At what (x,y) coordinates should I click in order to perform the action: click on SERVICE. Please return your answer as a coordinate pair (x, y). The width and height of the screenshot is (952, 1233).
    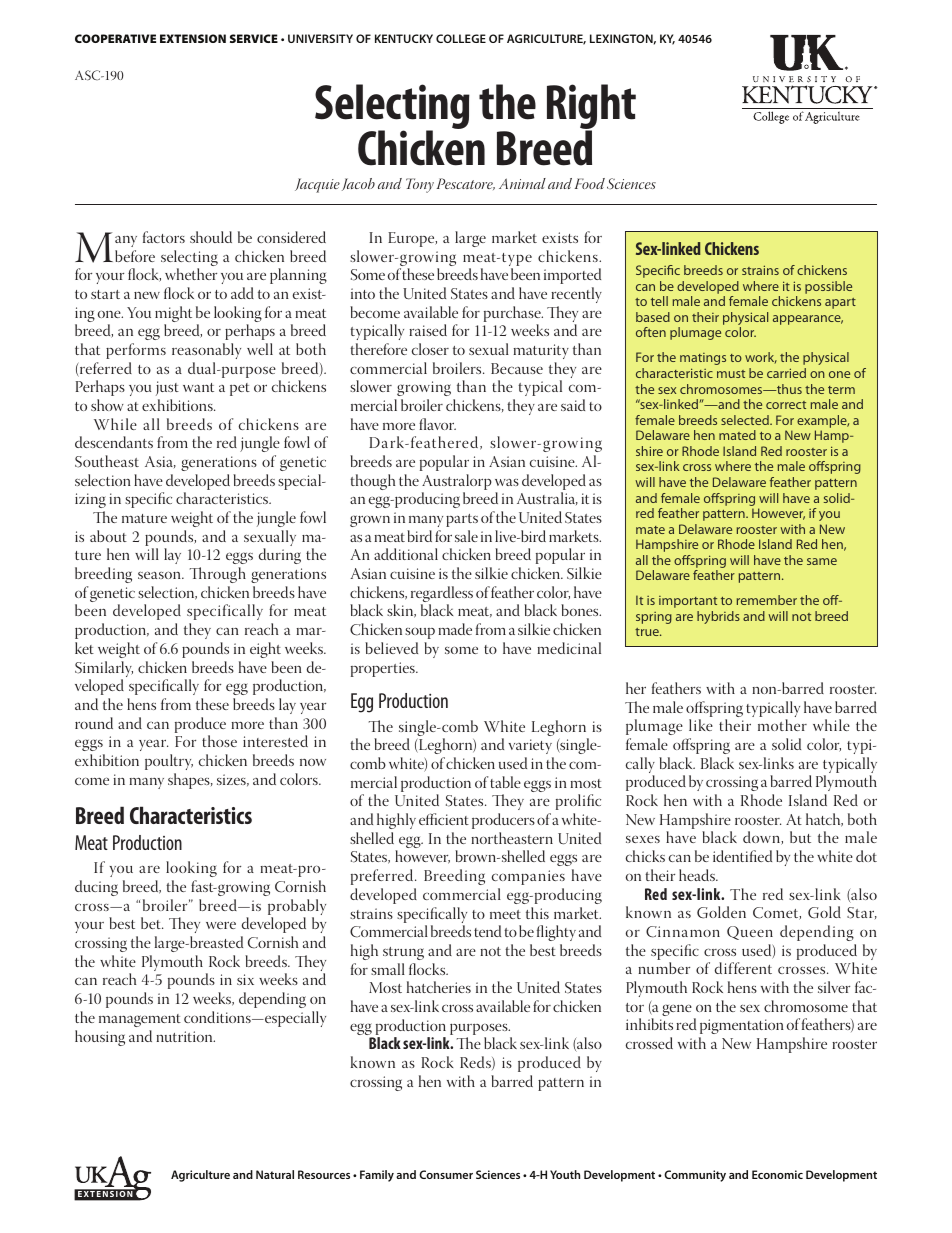
    Looking at the image, I should click on (254, 38).
